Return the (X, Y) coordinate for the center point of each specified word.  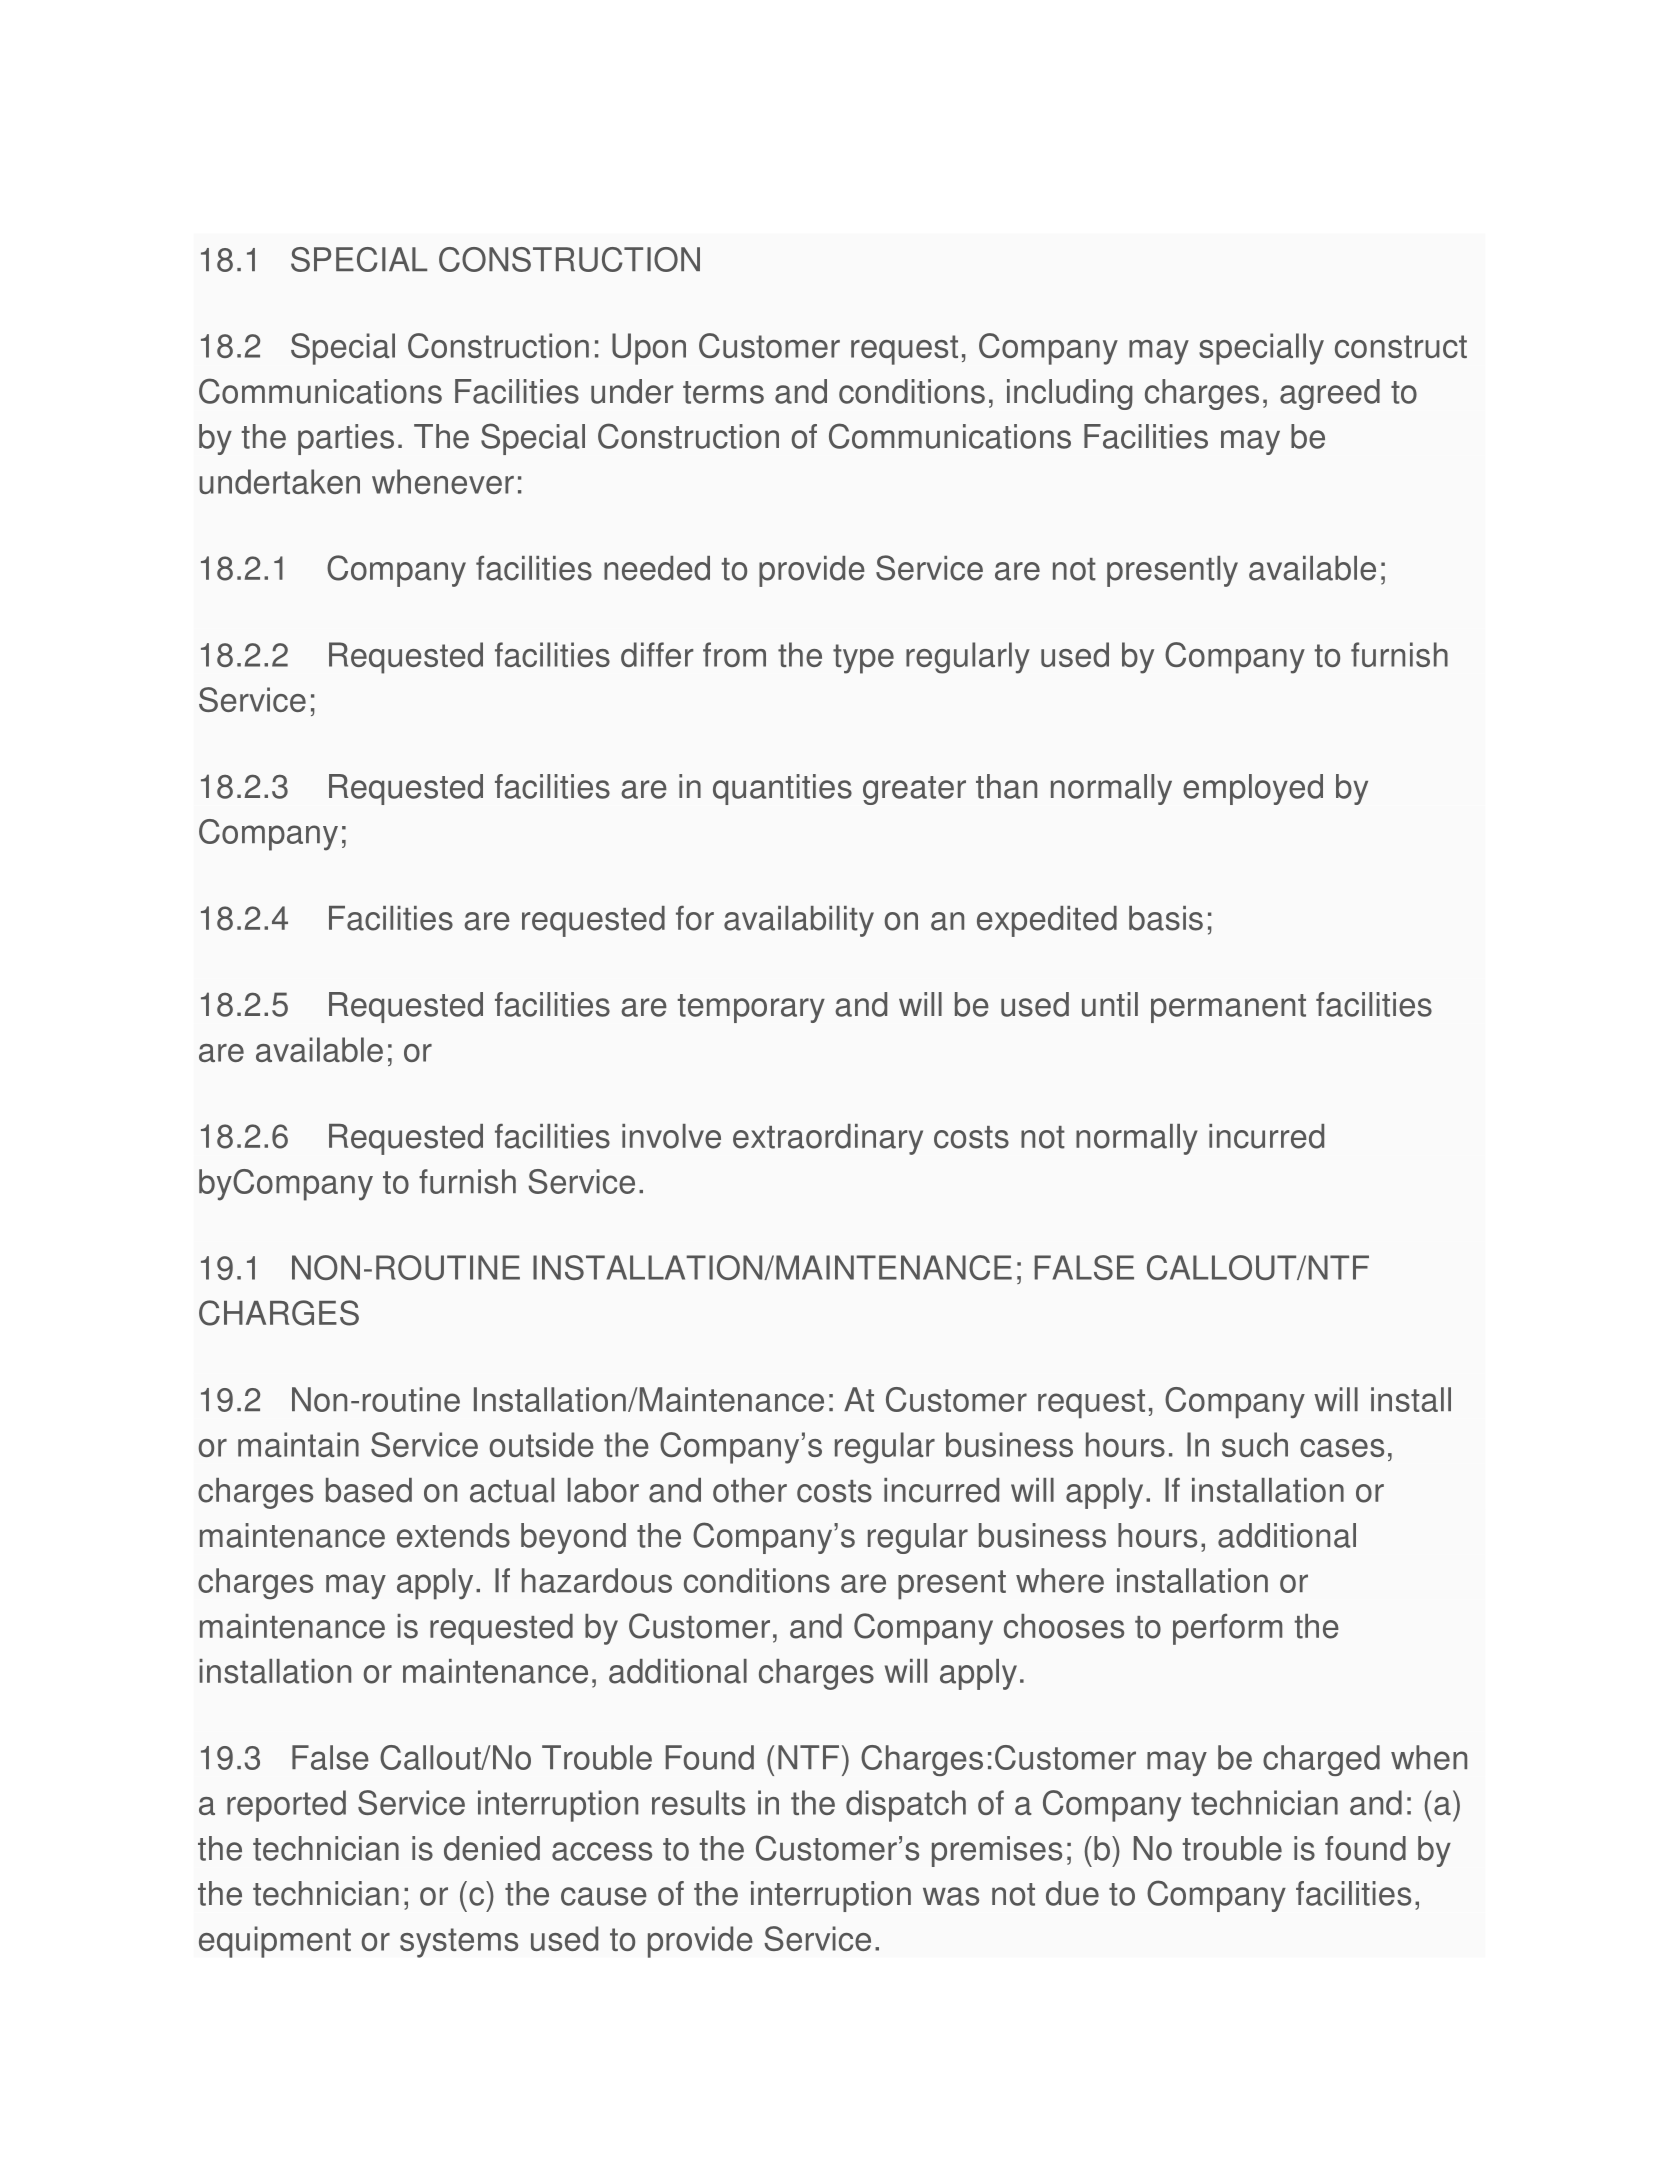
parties (346, 439)
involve (671, 1136)
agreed (1330, 394)
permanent (1228, 1008)
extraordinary (828, 1139)
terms (723, 392)
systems (459, 1943)
